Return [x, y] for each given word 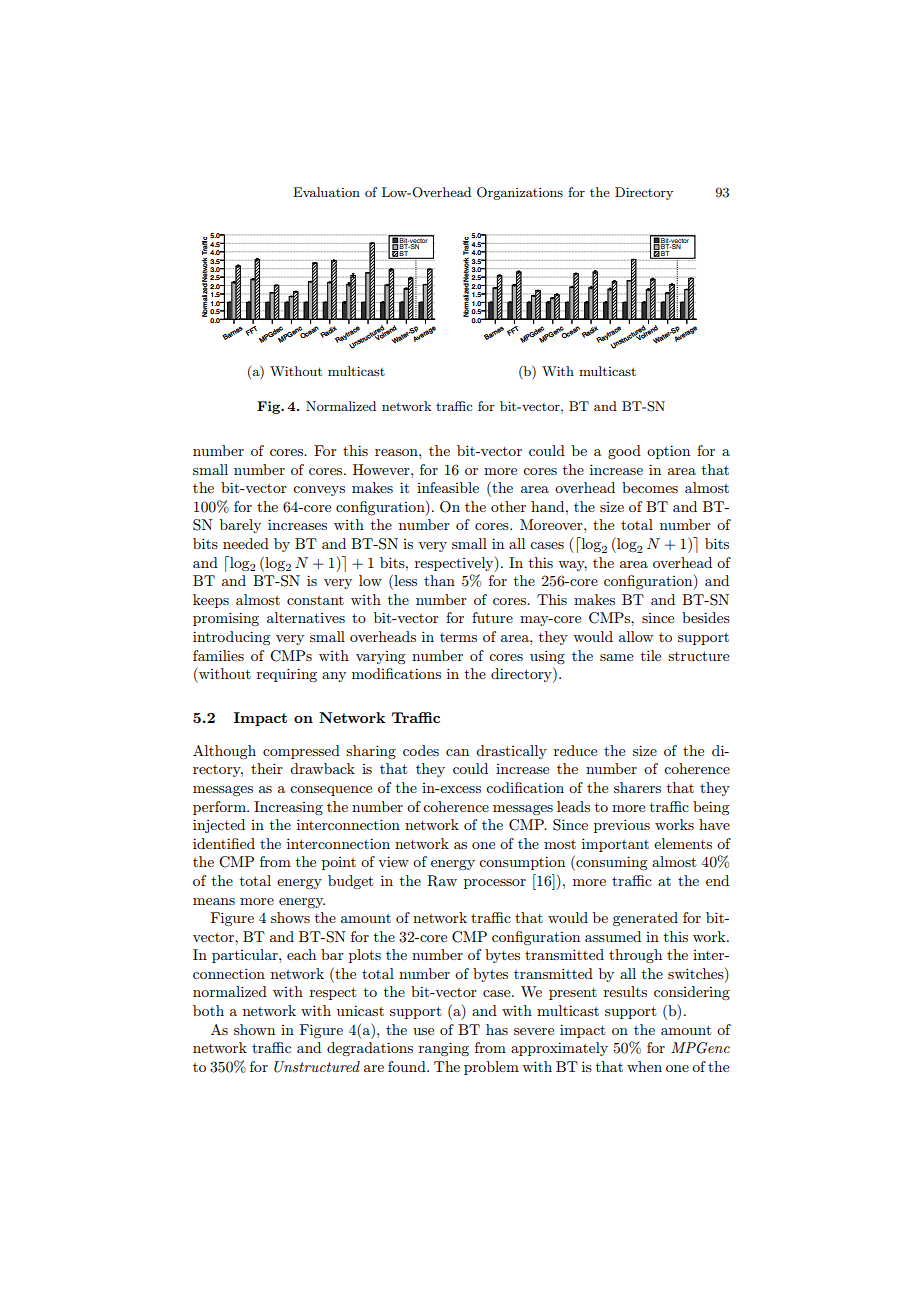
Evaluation [326, 192]
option [668, 452]
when [644, 1066]
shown [254, 1029]
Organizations [520, 193]
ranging [444, 1049]
